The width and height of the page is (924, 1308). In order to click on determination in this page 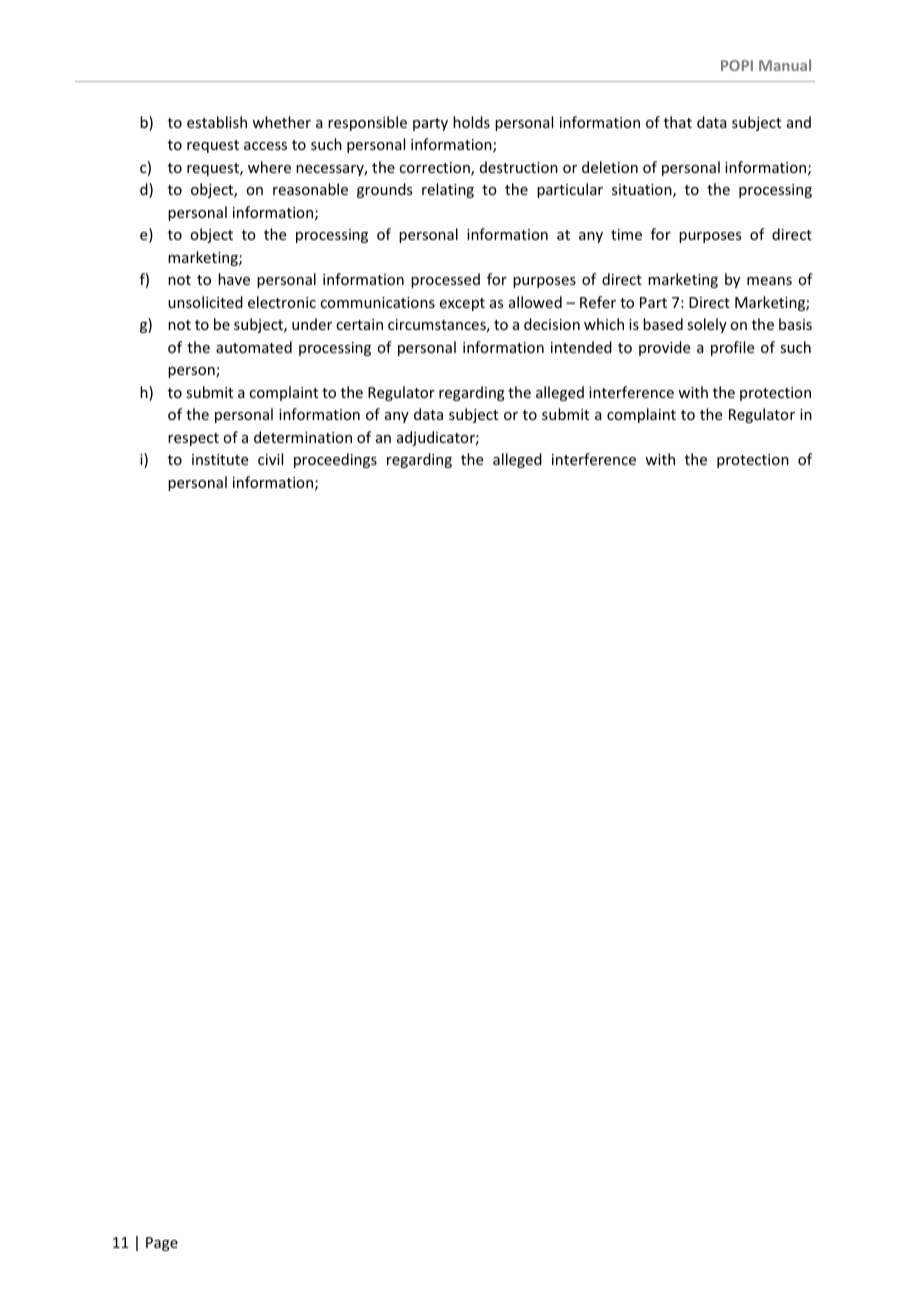, I will do `click(303, 437)`.
